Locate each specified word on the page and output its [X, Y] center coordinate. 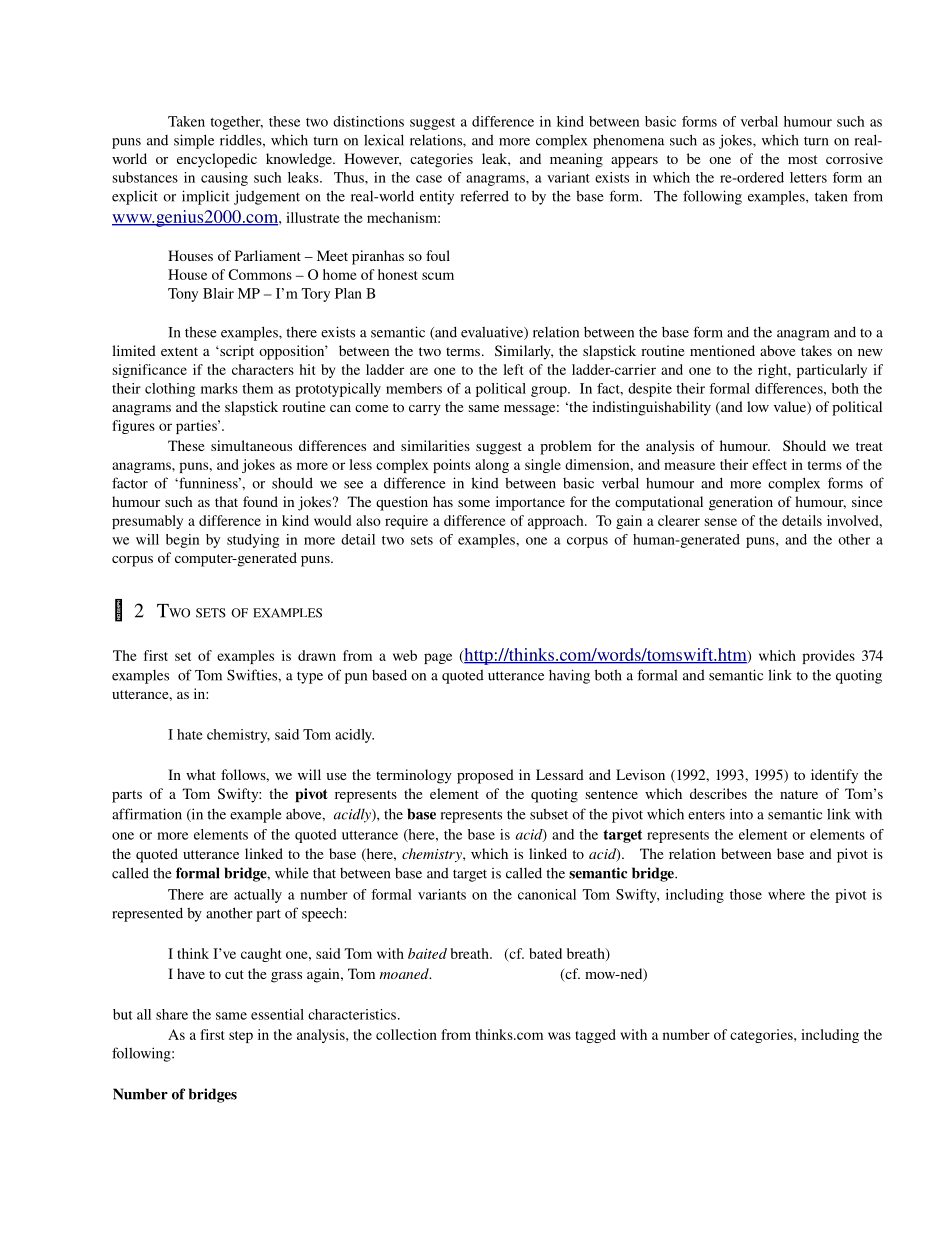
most [802, 159]
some [474, 503]
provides [828, 657]
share [172, 1014]
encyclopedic [217, 160]
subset [549, 814]
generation [741, 503]
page [438, 658]
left [513, 369]
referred [485, 196]
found [260, 501]
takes [816, 350]
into [741, 814]
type [310, 678]
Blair [218, 293]
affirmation [147, 814]
